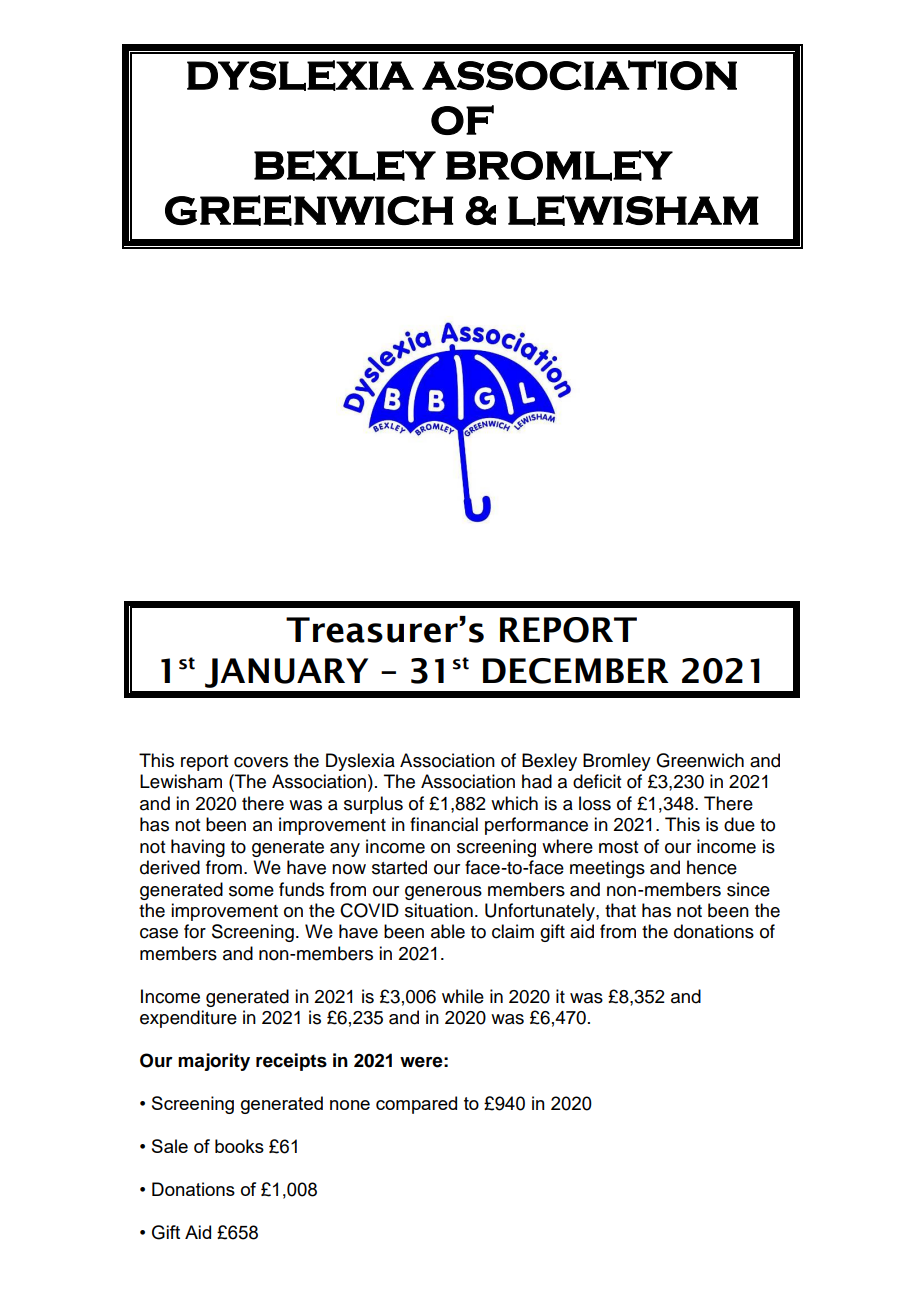 Image resolution: width=924 pixels, height=1308 pixels. I want to click on expenditure, so click(188, 1019).
